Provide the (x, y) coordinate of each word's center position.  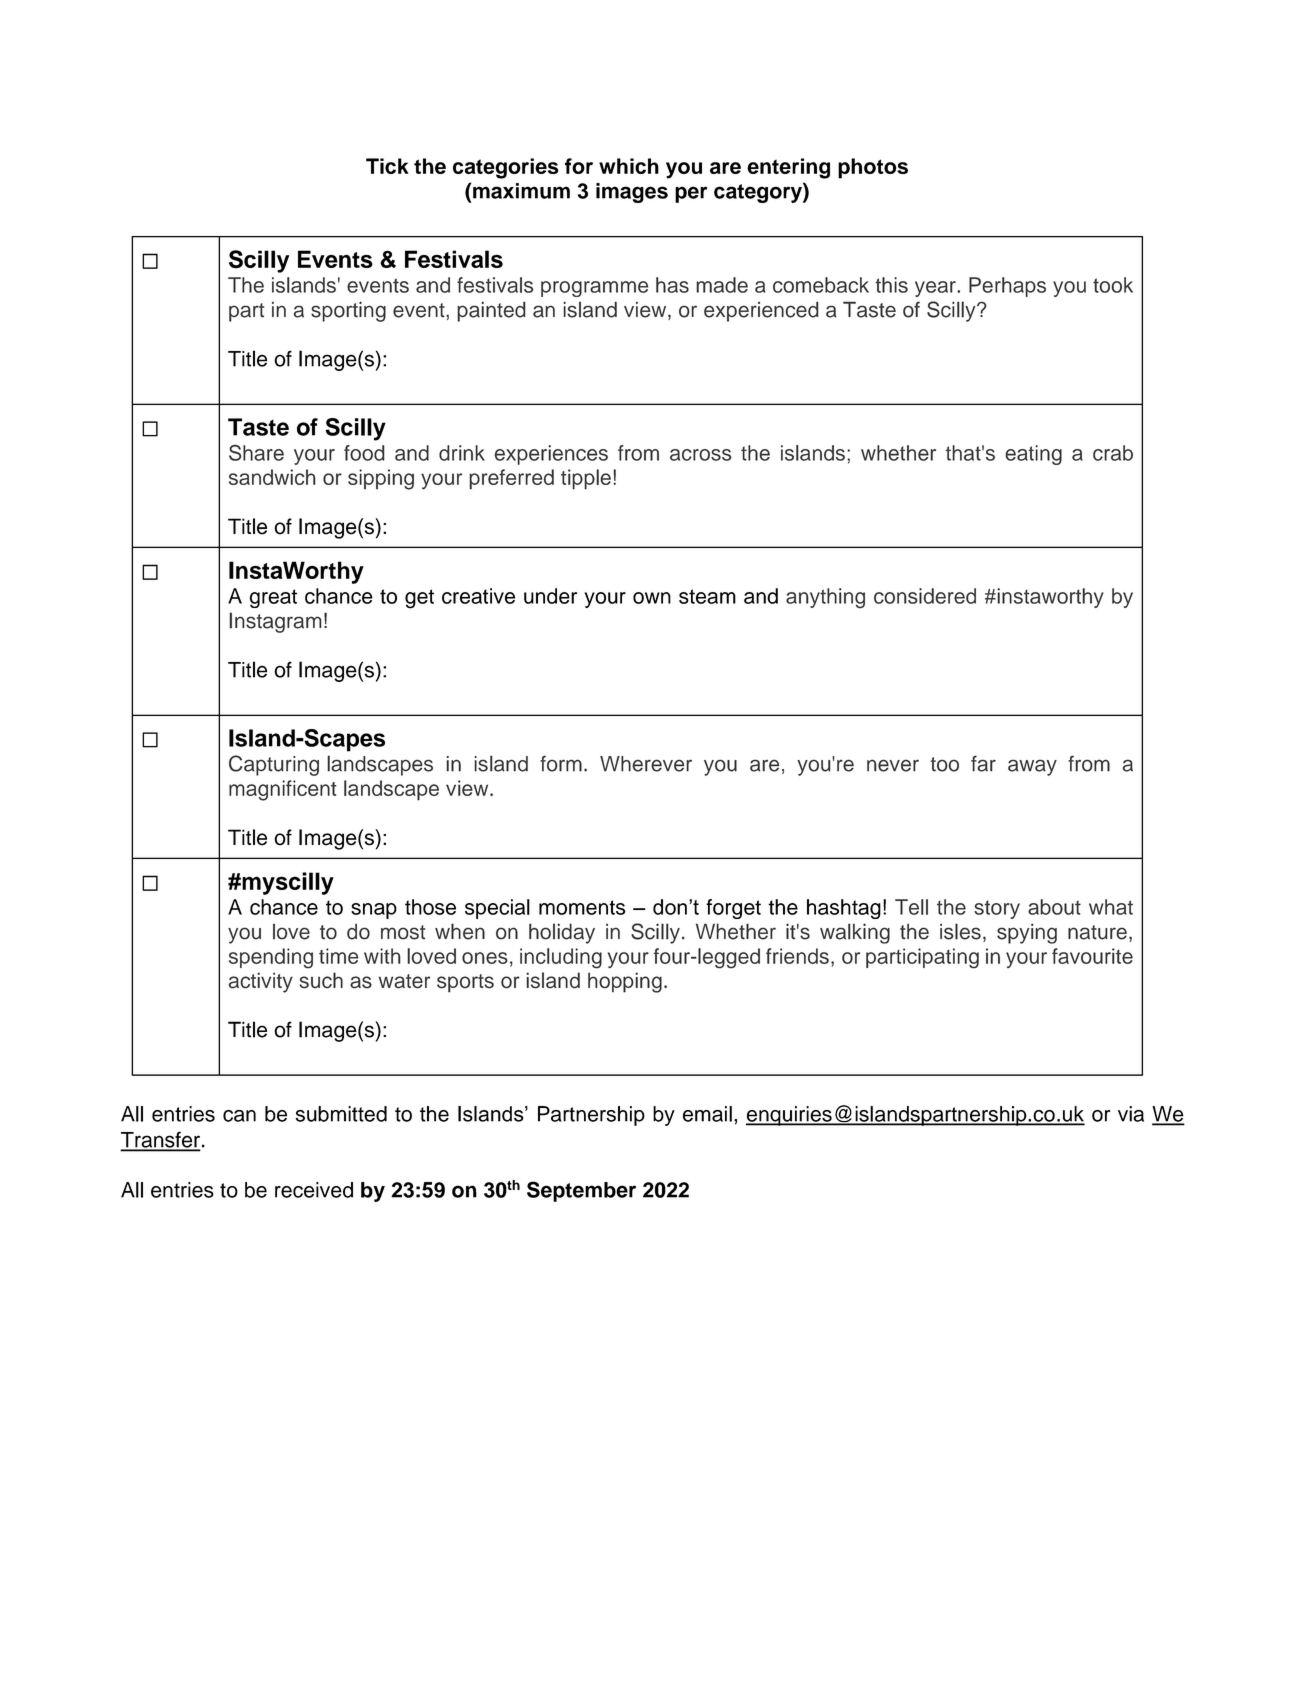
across (701, 455)
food (364, 453)
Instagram (275, 622)
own (652, 598)
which (629, 166)
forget (733, 909)
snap (374, 911)
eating (1033, 455)
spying (1027, 933)
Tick (387, 166)
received (314, 1190)
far (983, 763)
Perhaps (1007, 287)
